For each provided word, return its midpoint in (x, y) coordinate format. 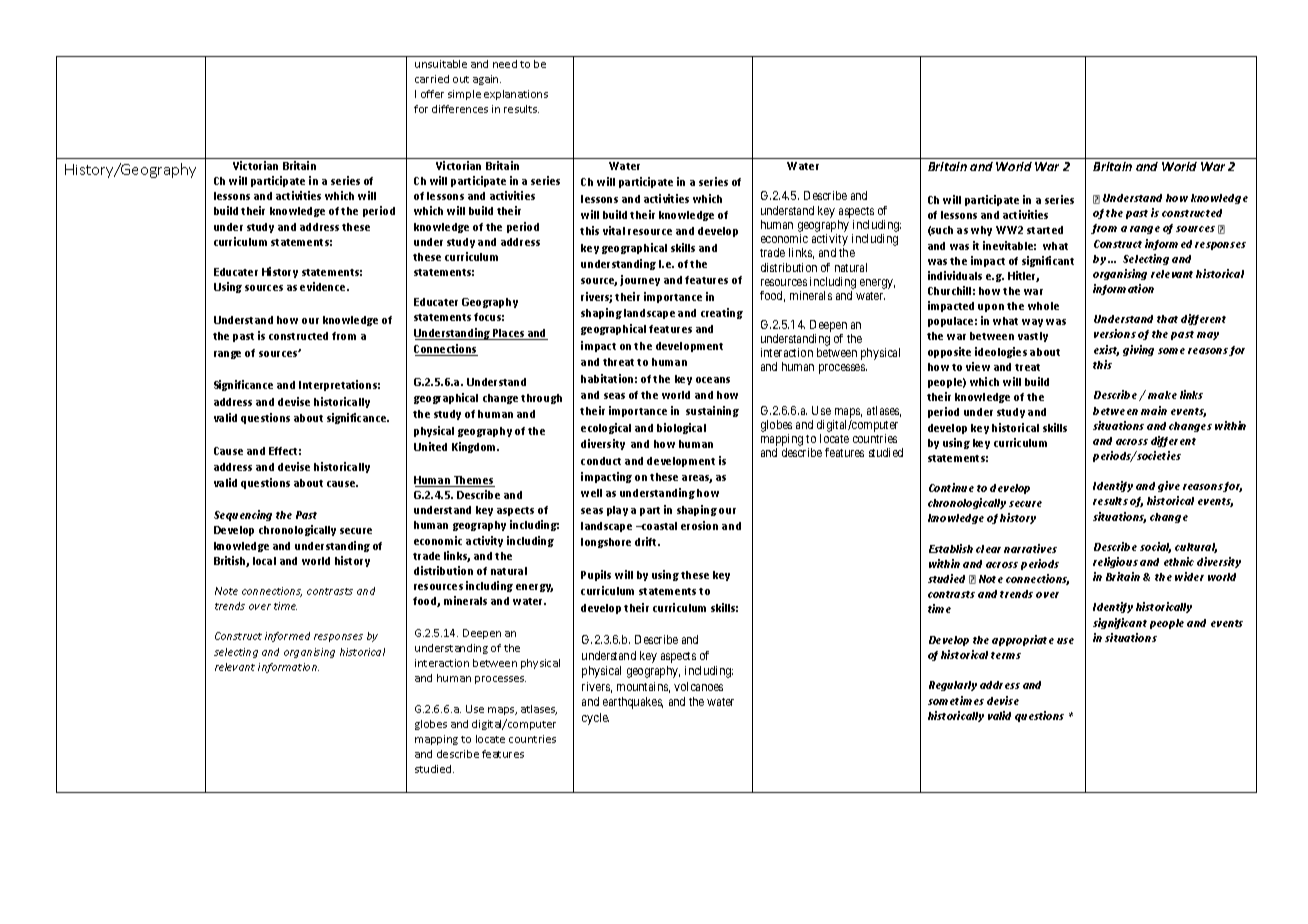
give (1169, 486)
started (1045, 230)
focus (489, 317)
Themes (473, 481)
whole (1043, 306)
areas (697, 479)
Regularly (953, 686)
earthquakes (633, 703)
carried (432, 79)
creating (722, 313)
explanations (516, 95)
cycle (595, 719)
